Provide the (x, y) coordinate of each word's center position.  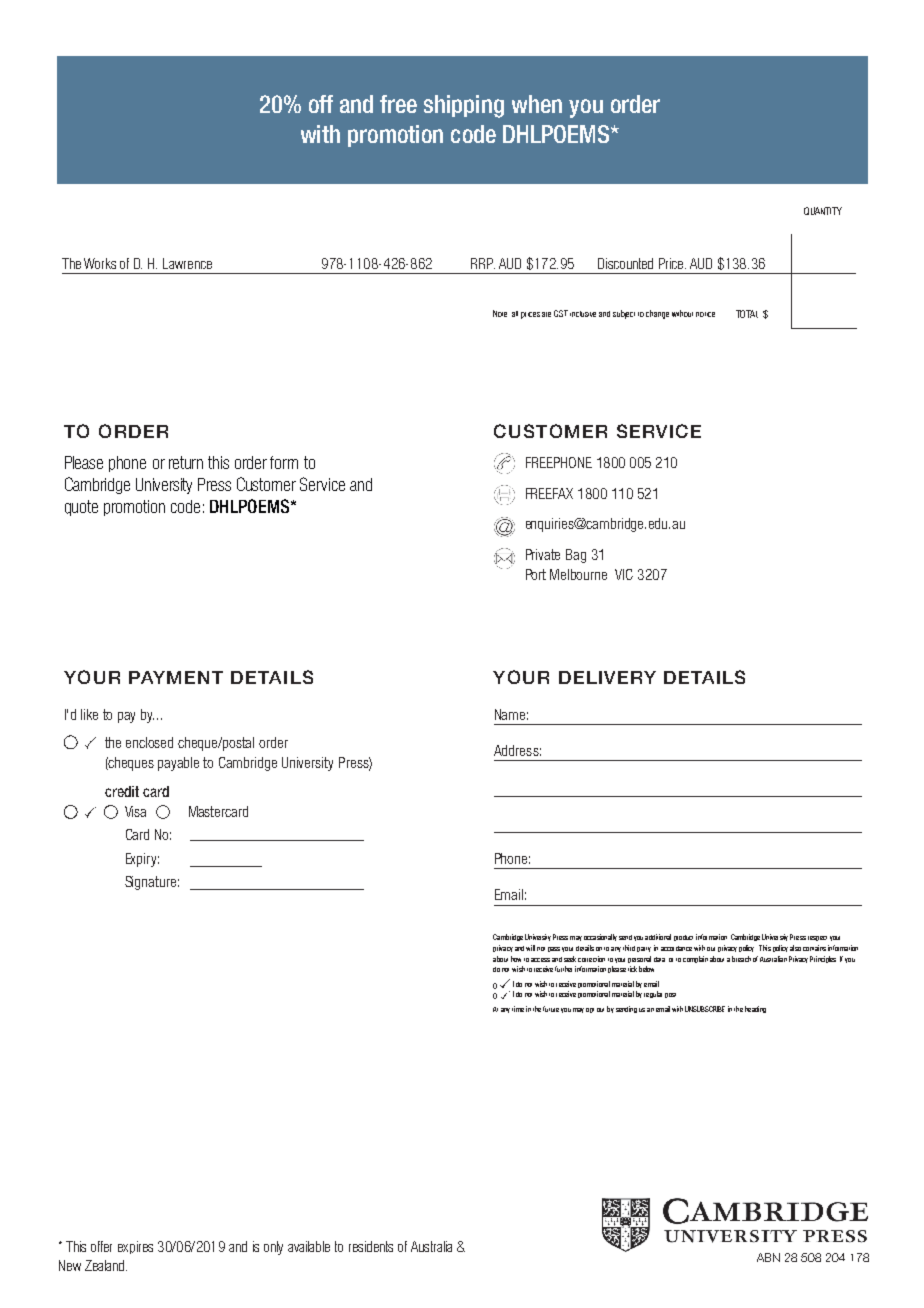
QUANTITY (823, 211)
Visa (135, 811)
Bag (576, 556)
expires (135, 1247)
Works (100, 263)
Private (543, 554)
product (683, 938)
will (530, 948)
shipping (464, 106)
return (186, 462)
